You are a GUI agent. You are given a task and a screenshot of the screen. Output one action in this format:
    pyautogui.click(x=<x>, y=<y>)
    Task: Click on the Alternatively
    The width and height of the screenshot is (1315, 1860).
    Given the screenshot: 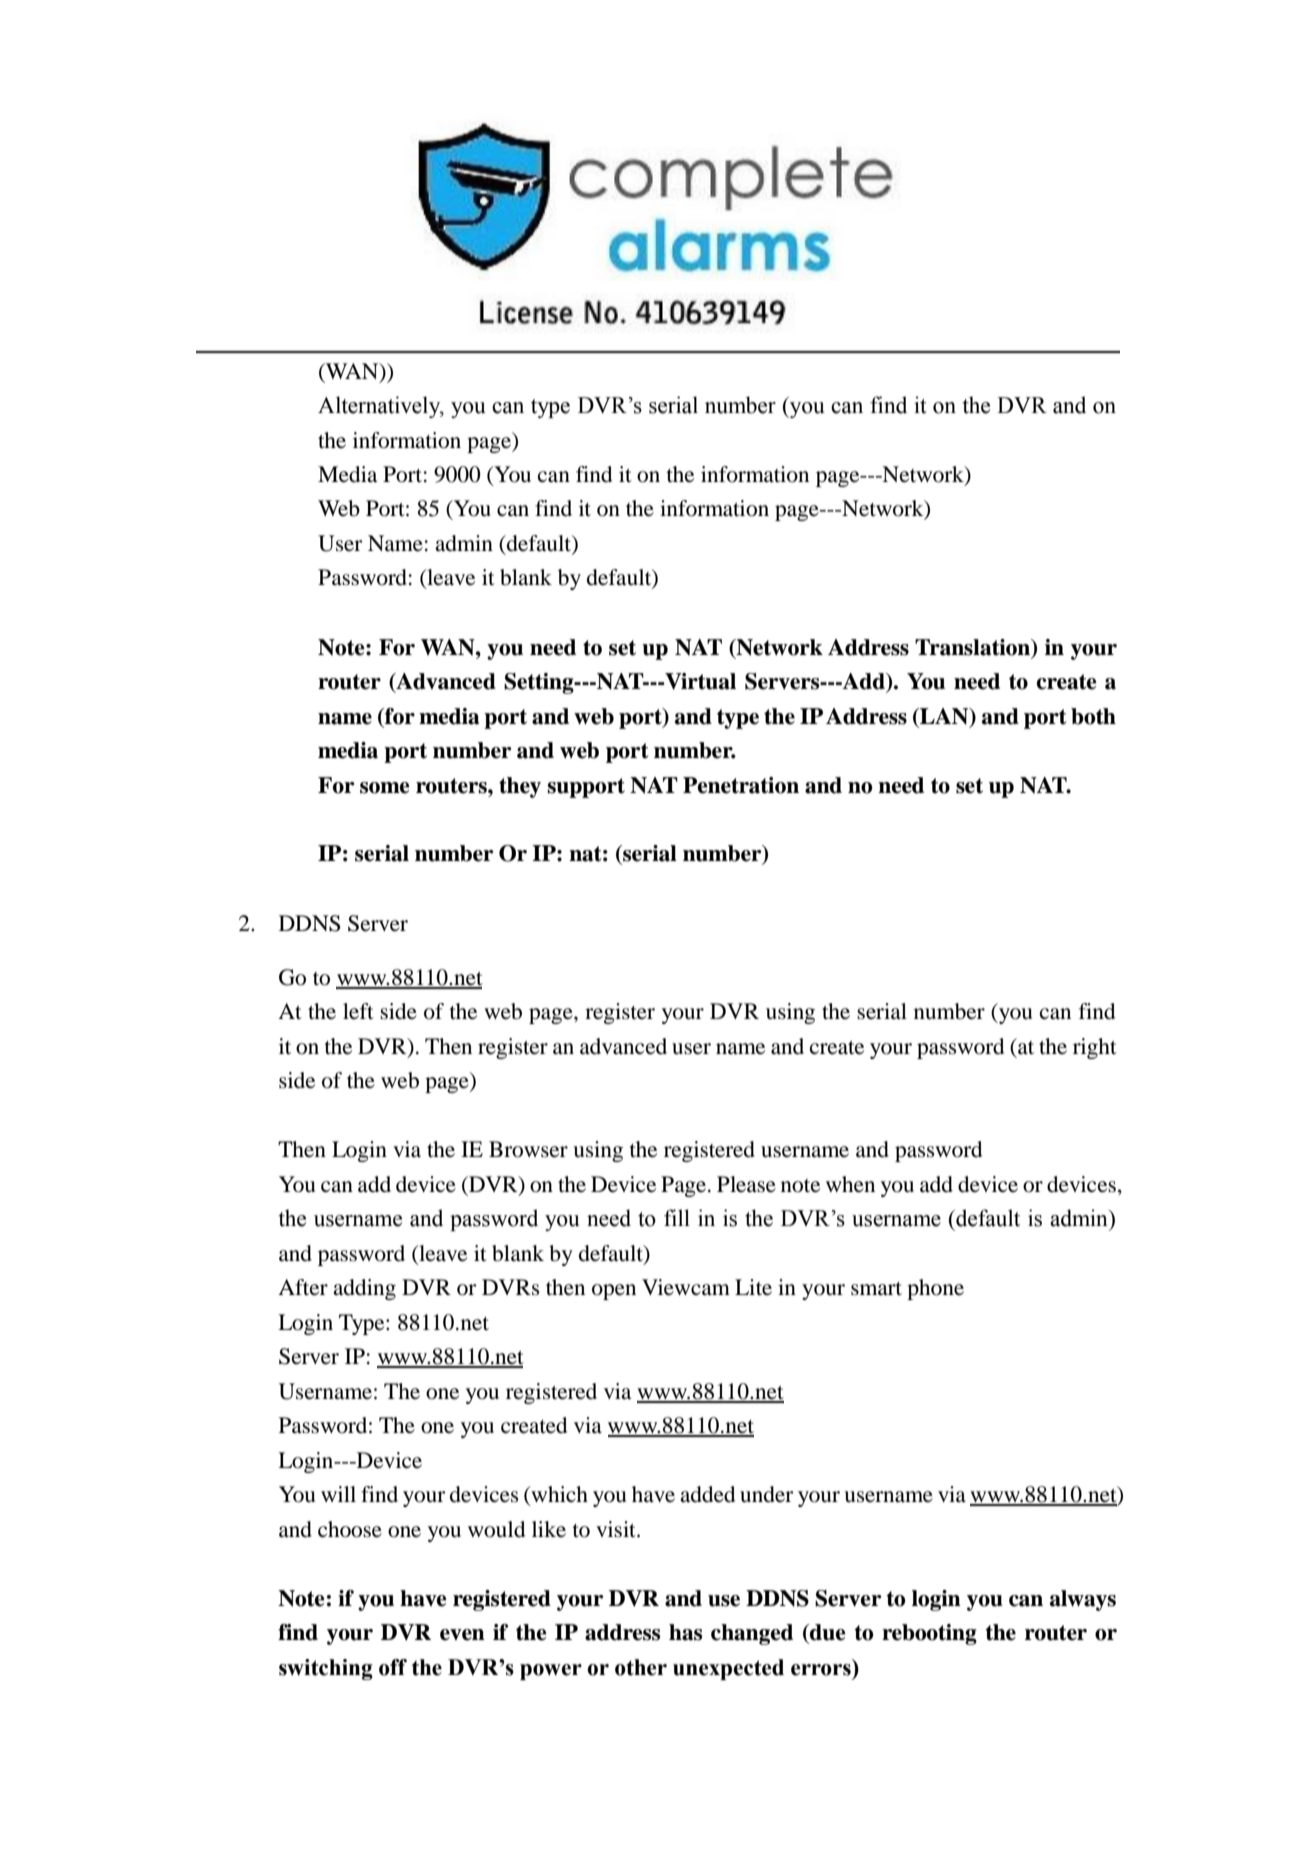 What is the action you would take?
    pyautogui.click(x=380, y=407)
